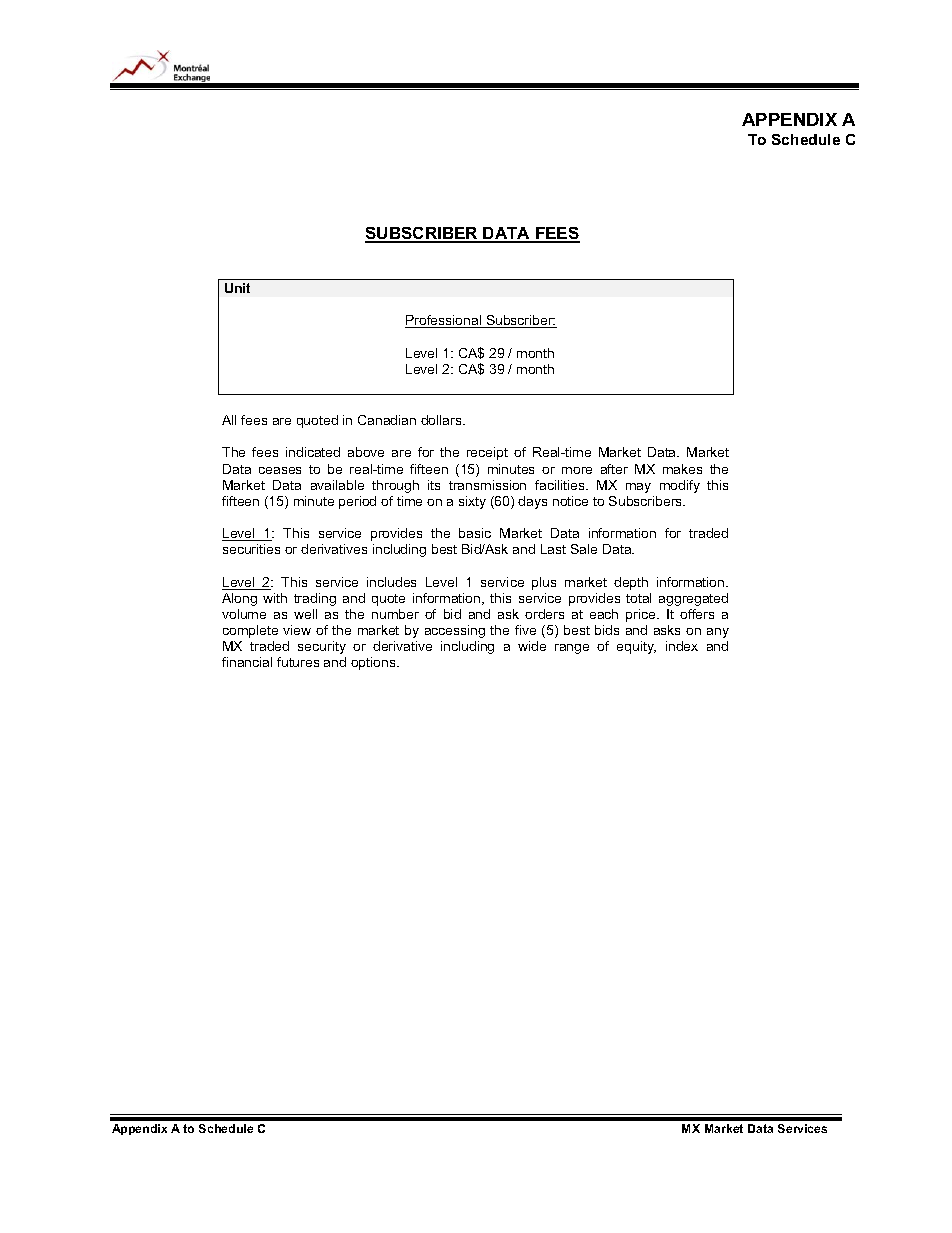  I want to click on dollars, so click(442, 420).
